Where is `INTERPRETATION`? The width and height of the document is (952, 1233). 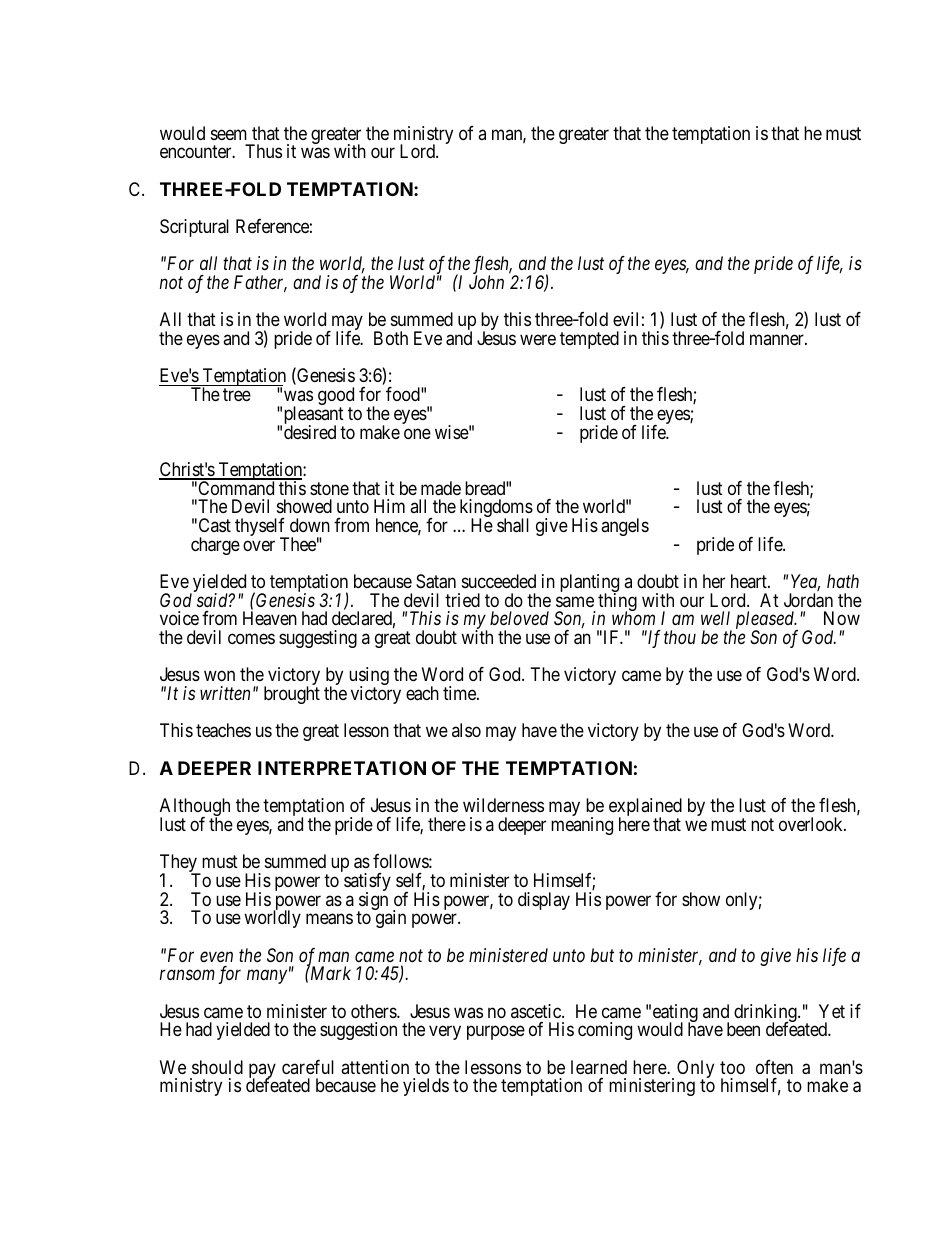
INTERPRETATION is located at coordinates (342, 768).
